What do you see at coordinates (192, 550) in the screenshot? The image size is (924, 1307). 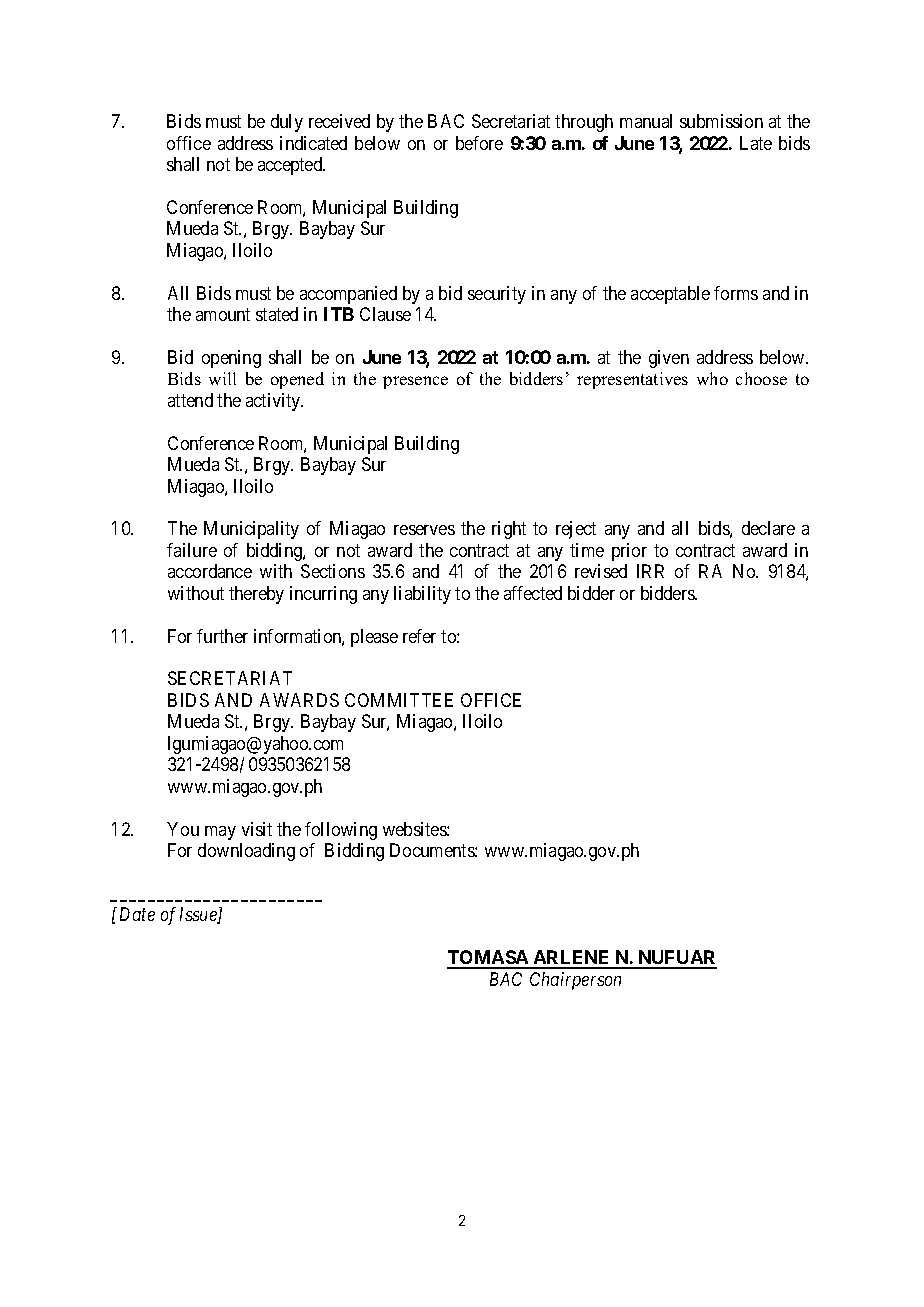 I see `failure` at bounding box center [192, 550].
